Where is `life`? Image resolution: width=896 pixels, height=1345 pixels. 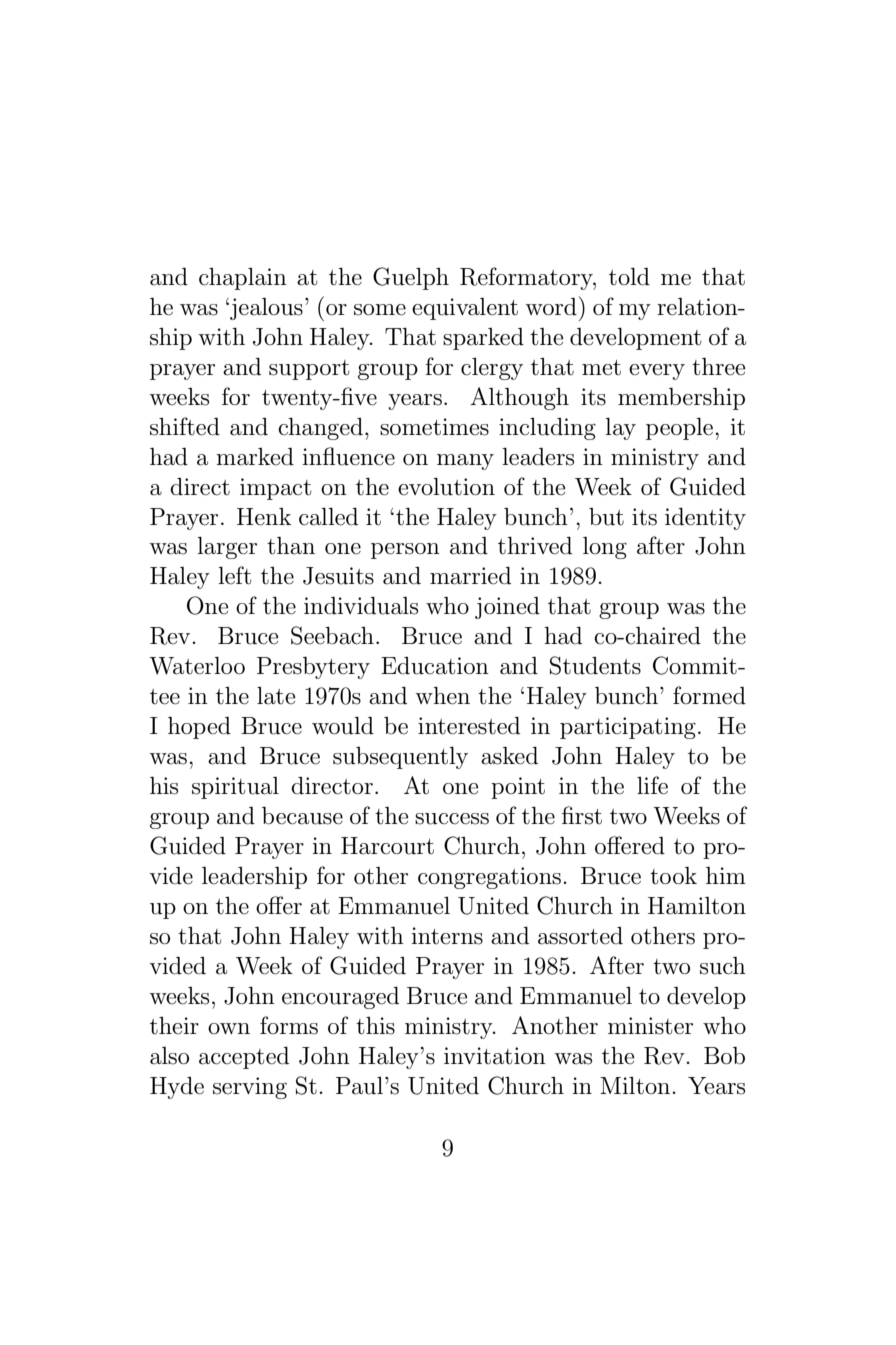
life is located at coordinates (652, 785).
